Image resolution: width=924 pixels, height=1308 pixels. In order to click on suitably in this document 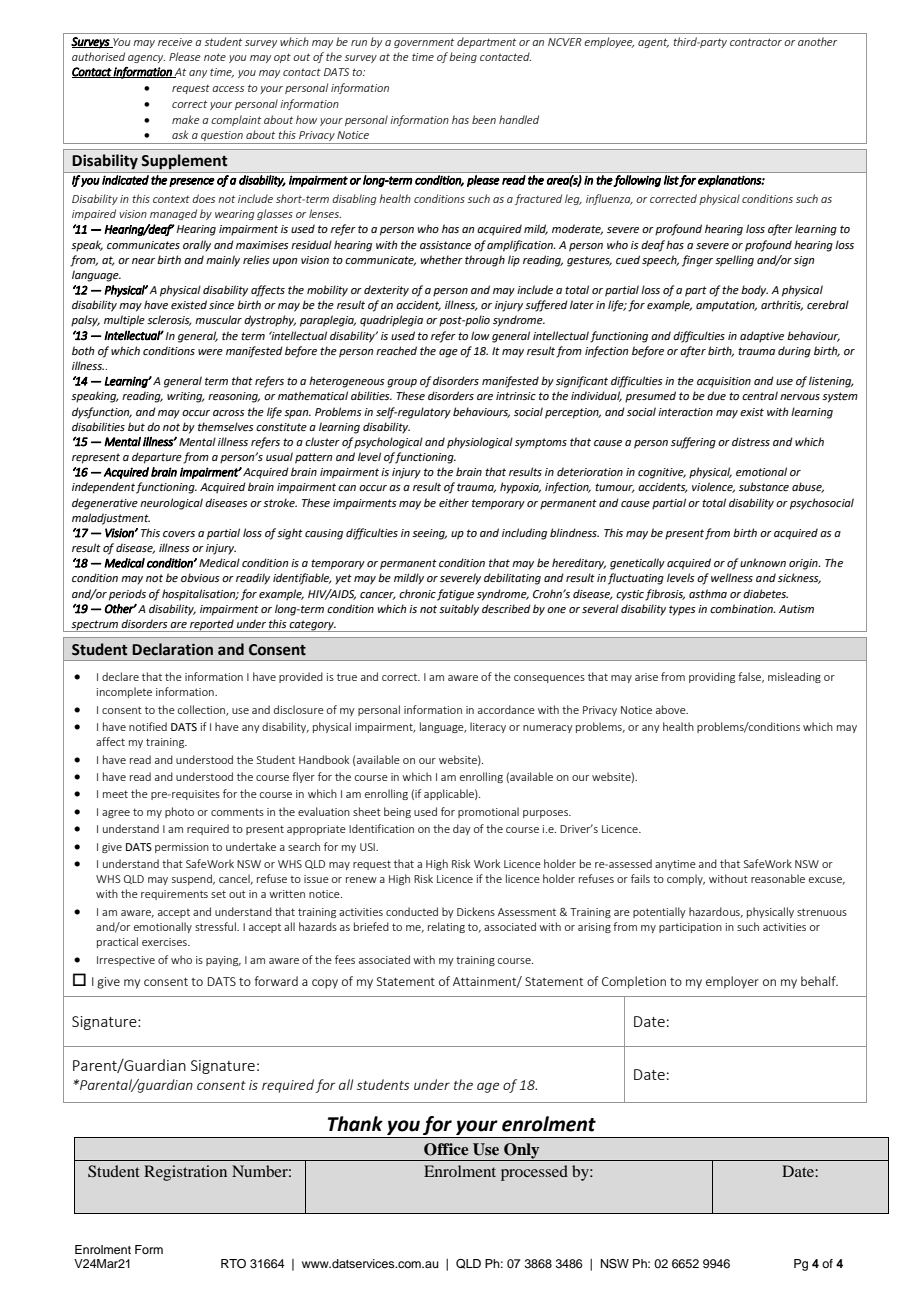, I will do `click(459, 610)`.
